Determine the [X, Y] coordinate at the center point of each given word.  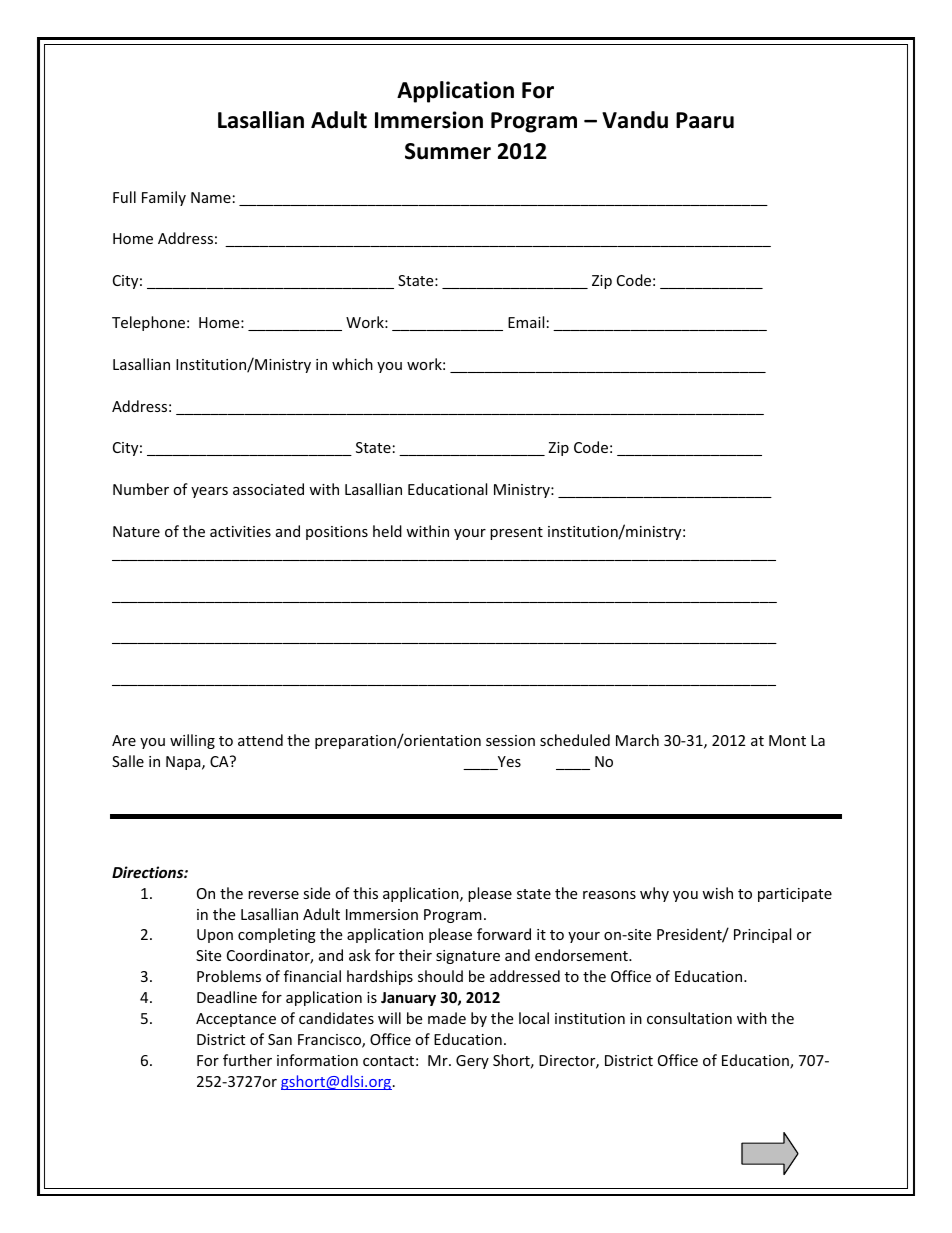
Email [526, 322]
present [516, 533]
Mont [787, 740]
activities [240, 531]
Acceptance [236, 1020]
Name [211, 197]
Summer [448, 151]
